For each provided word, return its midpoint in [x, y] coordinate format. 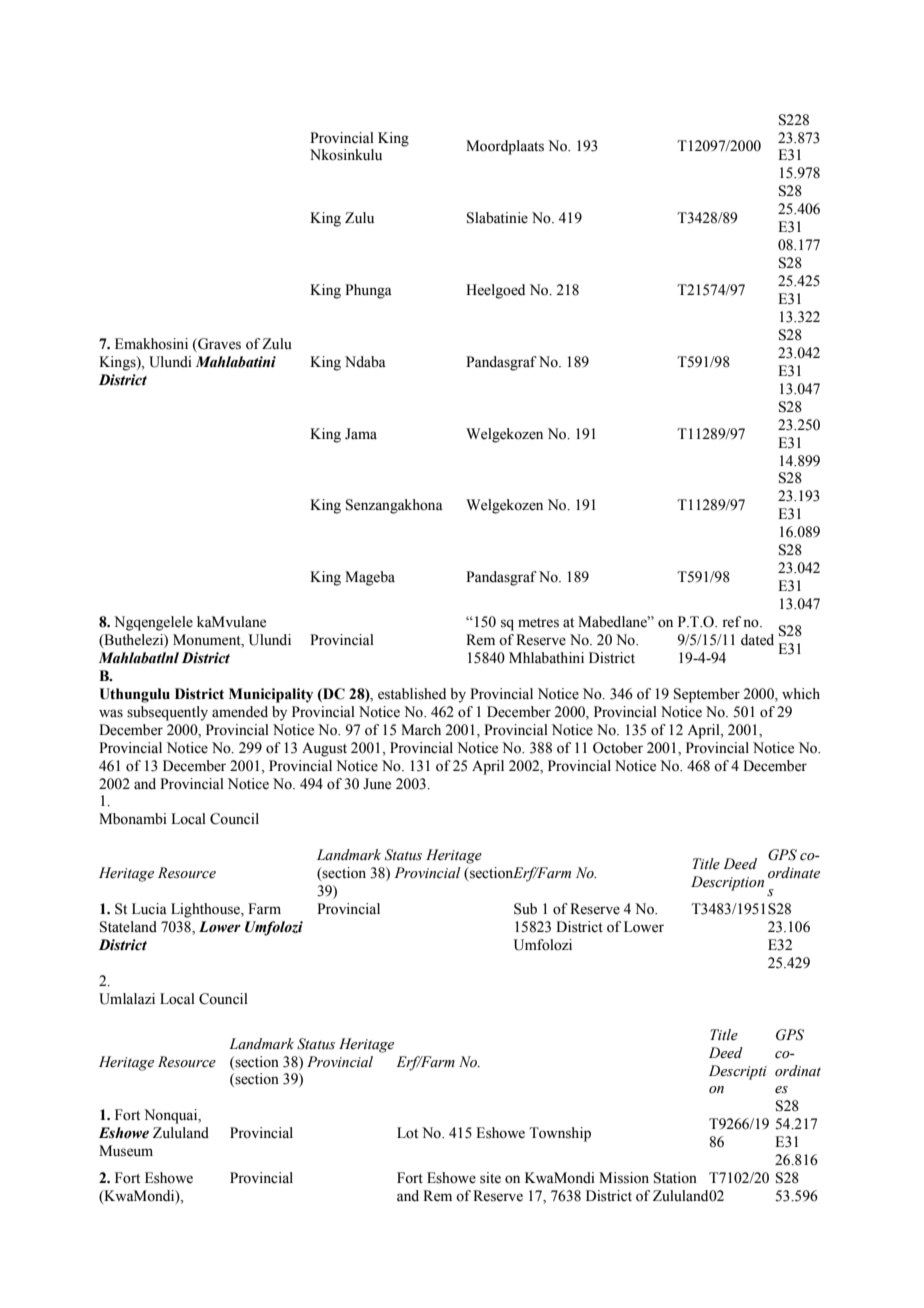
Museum [126, 1151]
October [618, 748]
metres [538, 623]
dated [757, 640]
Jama [361, 434]
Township [560, 1134]
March [421, 729]
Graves [218, 345]
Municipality [271, 695]
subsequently [167, 713]
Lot [407, 1133]
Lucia [149, 909]
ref [731, 622]
